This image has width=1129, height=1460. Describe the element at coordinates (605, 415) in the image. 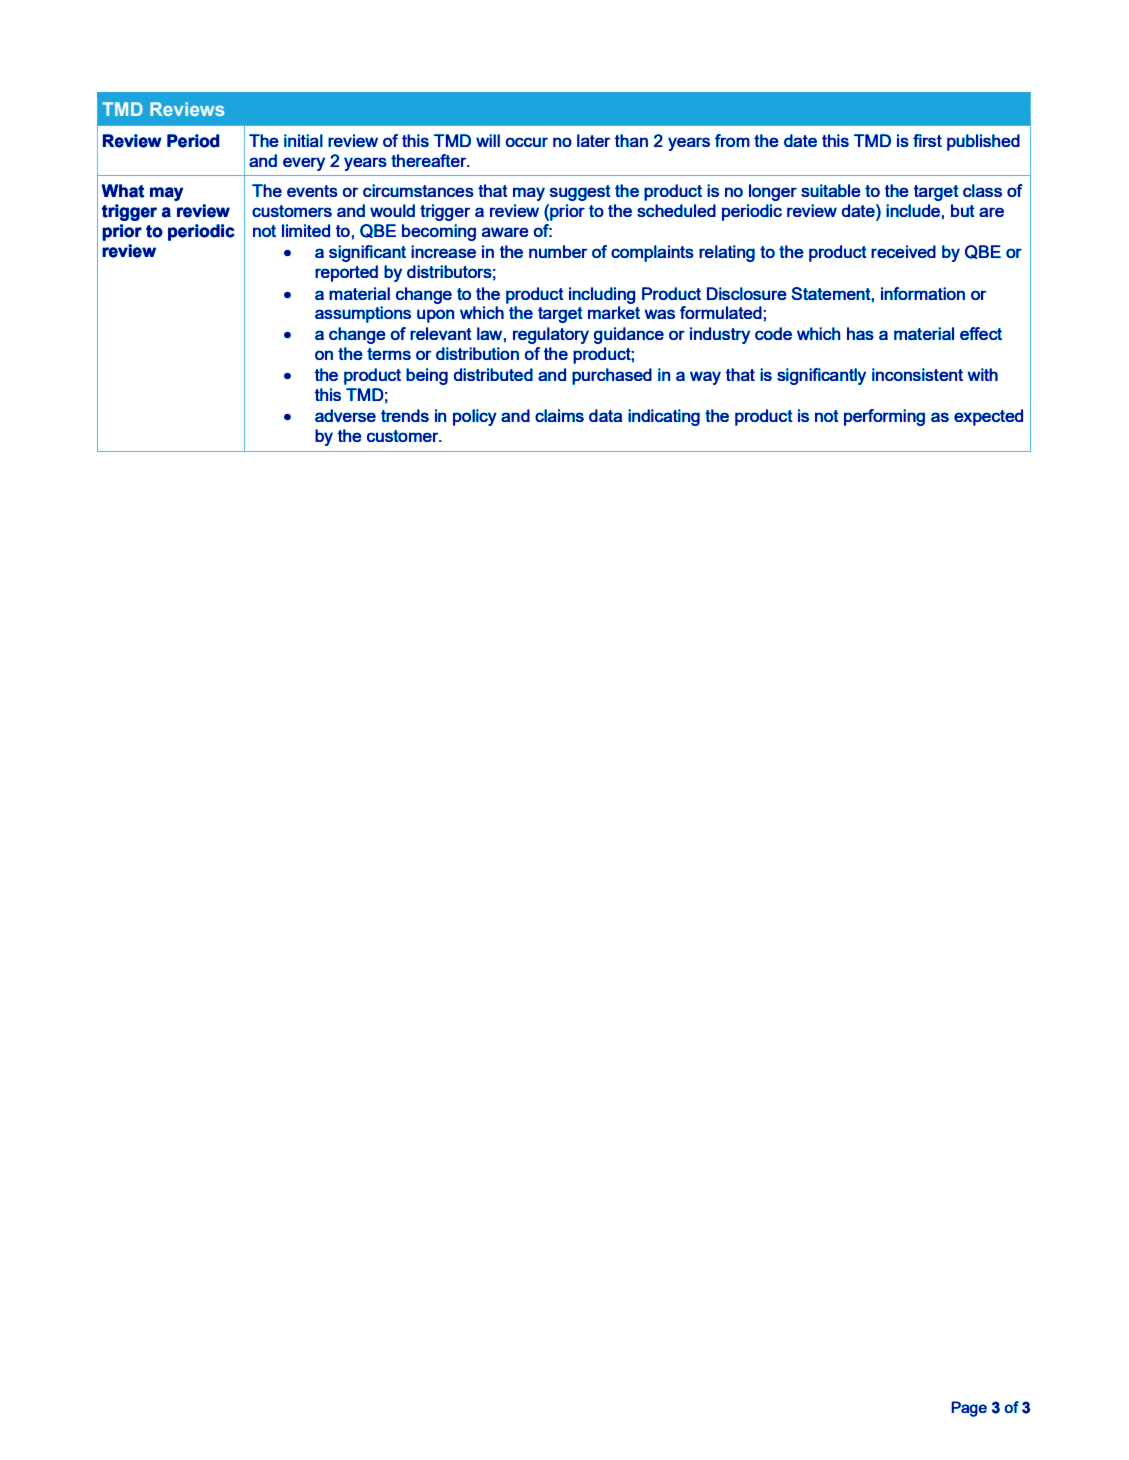

I see `data` at that location.
